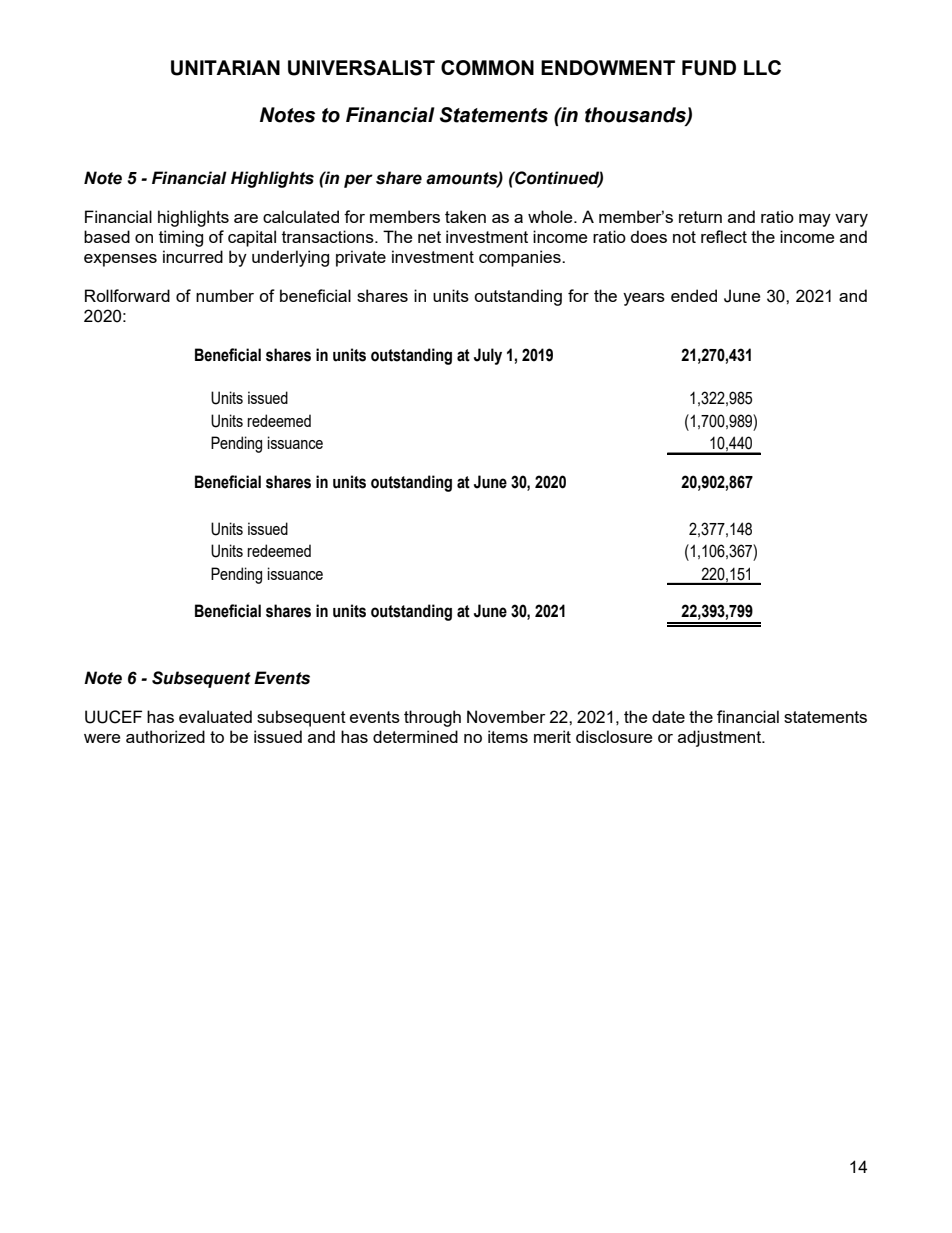 The image size is (952, 1233). I want to click on number, so click(225, 295).
